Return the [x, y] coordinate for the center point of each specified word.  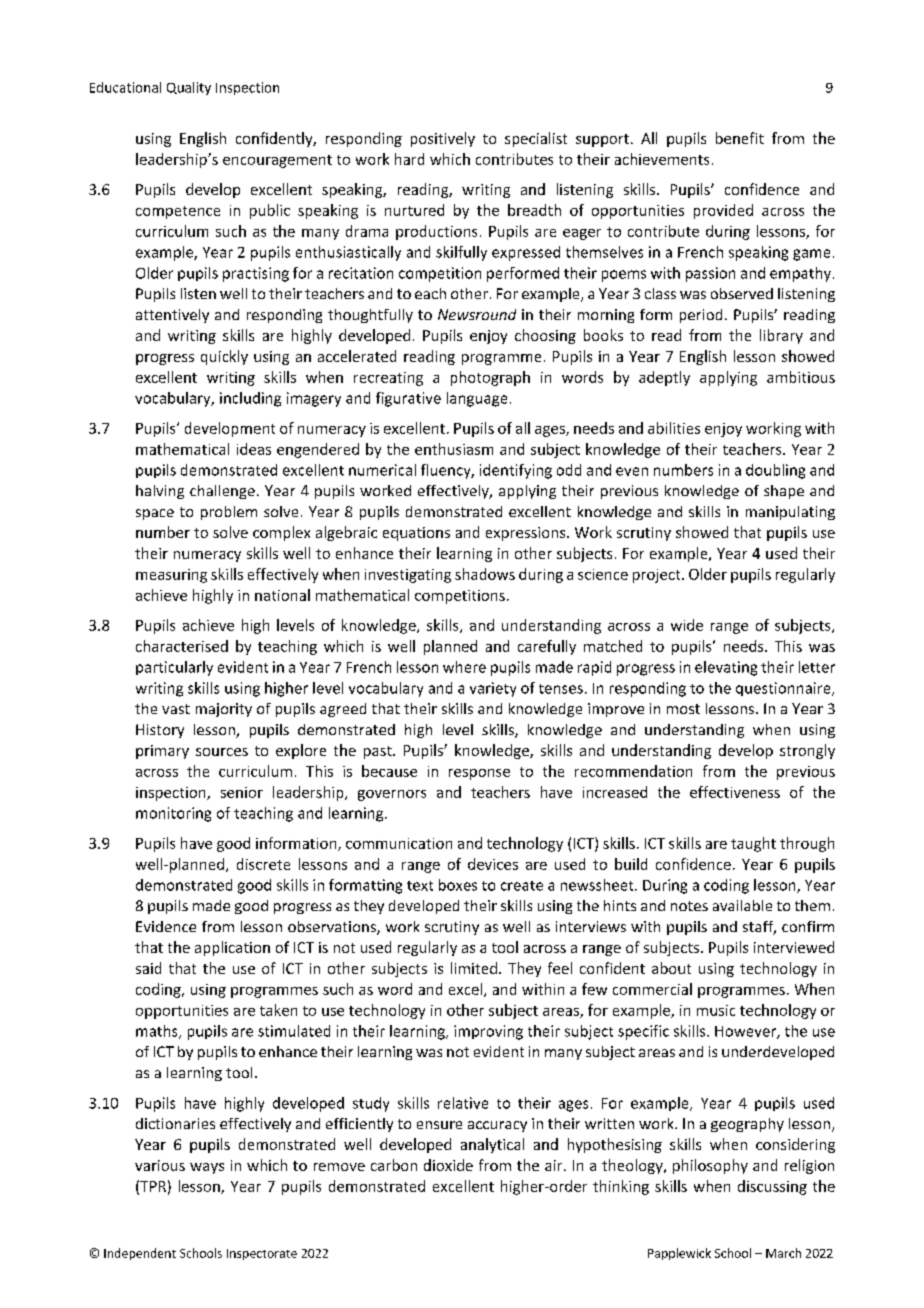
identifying [516, 471]
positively [443, 139]
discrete [263, 864]
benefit [740, 138]
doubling [775, 471]
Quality [189, 88]
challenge [222, 492]
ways [207, 1168]
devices [493, 864]
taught [753, 844]
